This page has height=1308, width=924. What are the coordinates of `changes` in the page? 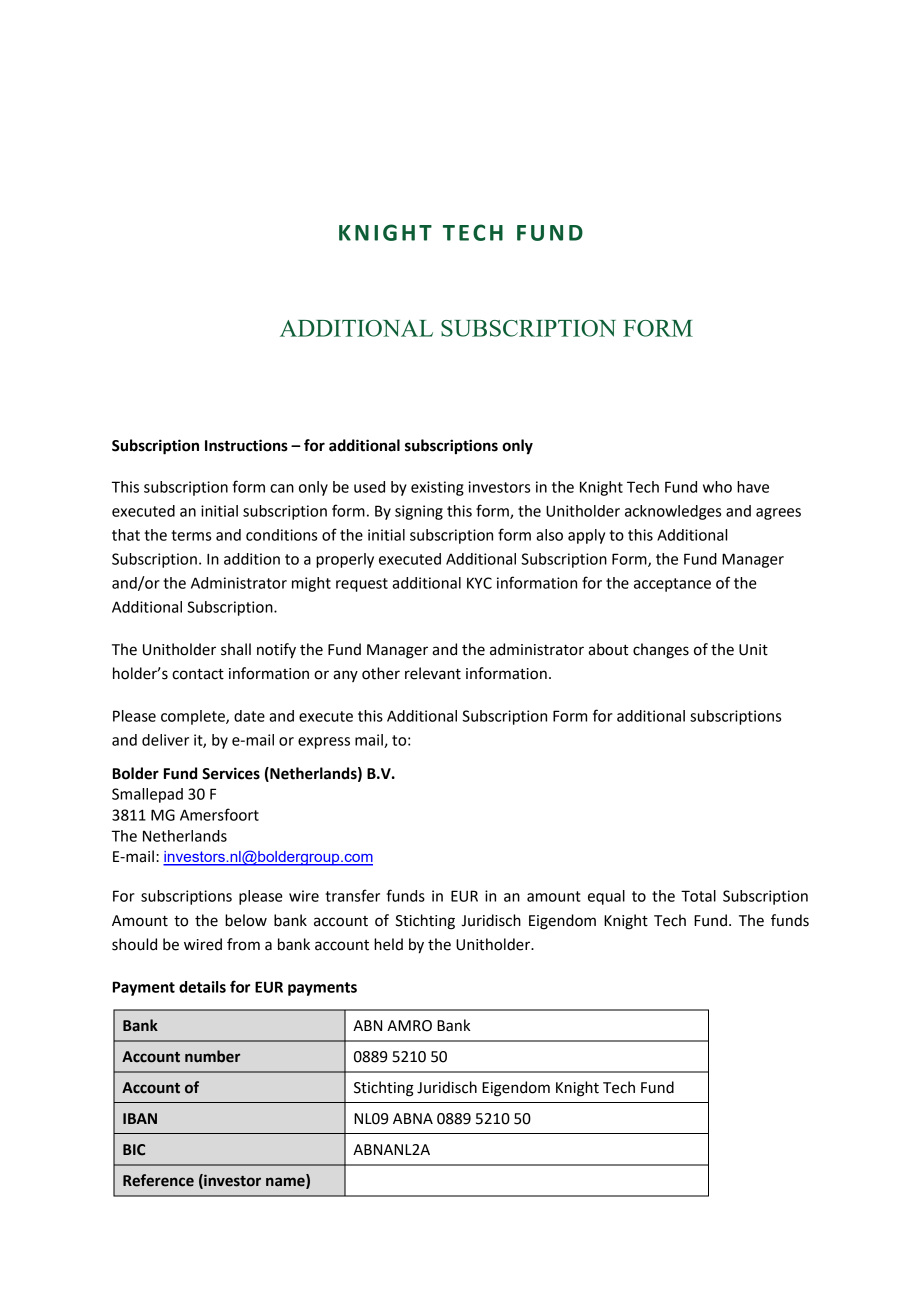 It's located at (661, 651).
